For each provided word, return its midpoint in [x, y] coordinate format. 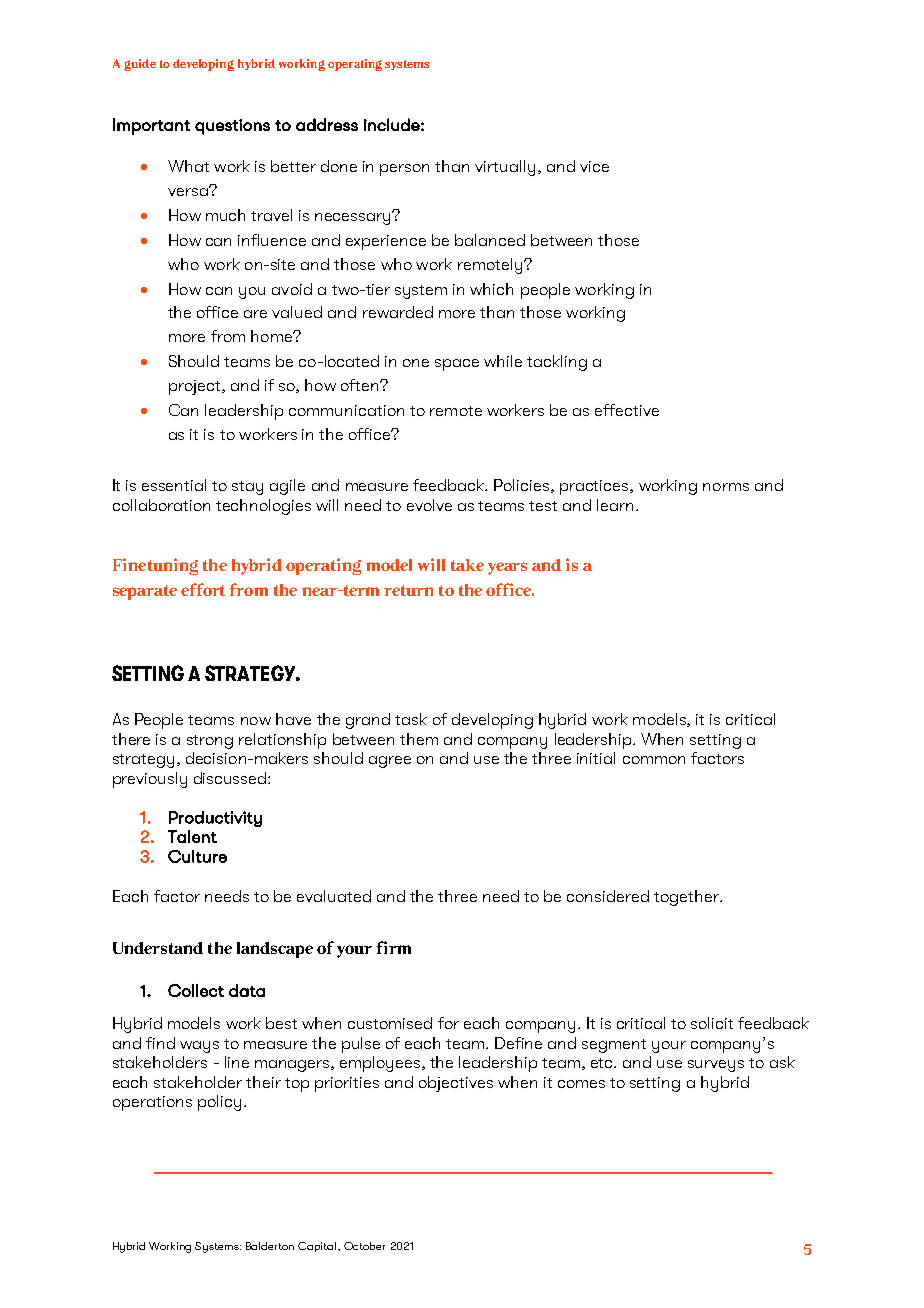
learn [617, 505]
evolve [429, 505]
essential [174, 485]
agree [390, 762]
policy [219, 1103]
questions [232, 127]
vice [594, 166]
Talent [192, 836]
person [404, 170]
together [687, 898]
